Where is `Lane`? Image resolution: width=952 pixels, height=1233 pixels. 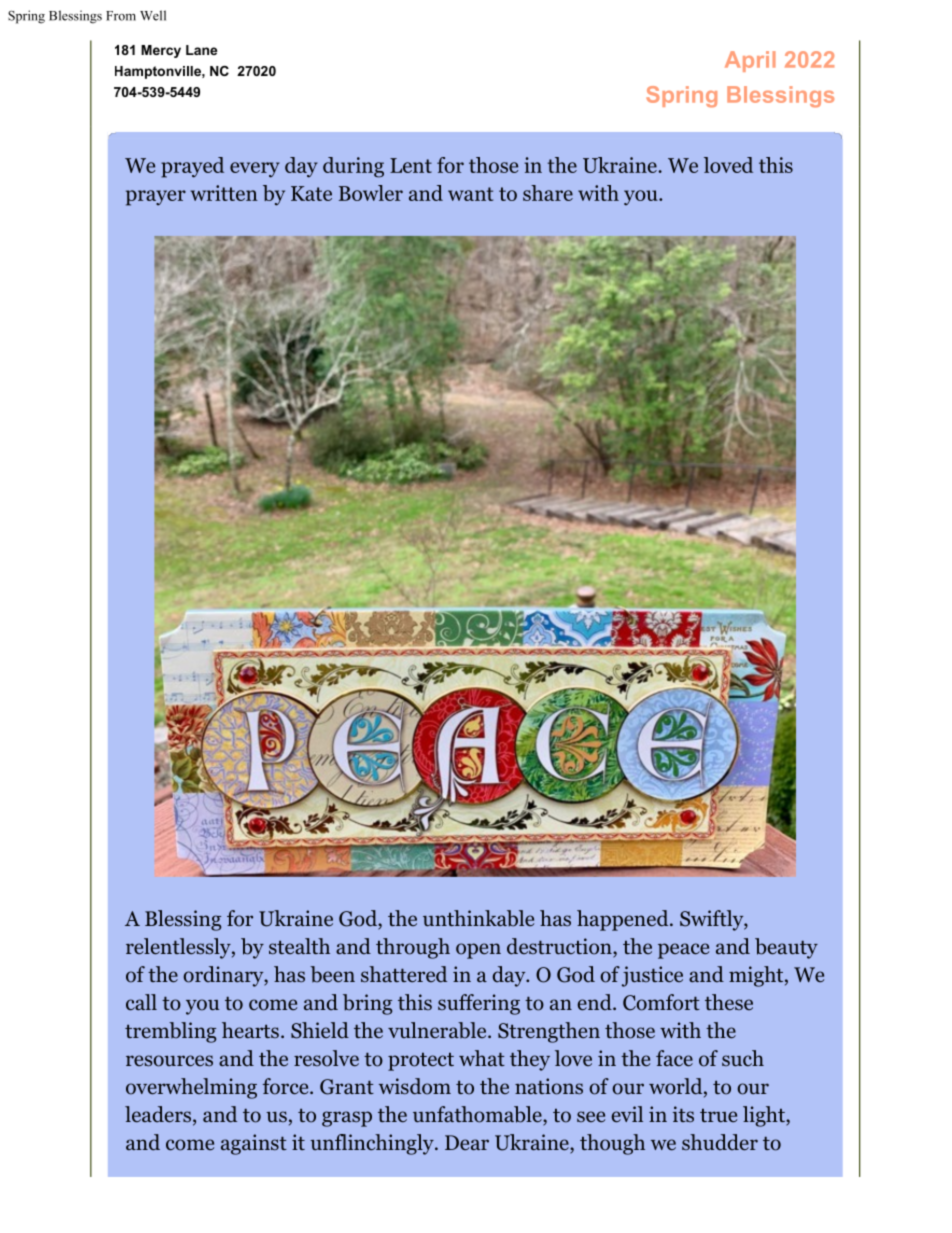 Lane is located at coordinates (201, 50).
